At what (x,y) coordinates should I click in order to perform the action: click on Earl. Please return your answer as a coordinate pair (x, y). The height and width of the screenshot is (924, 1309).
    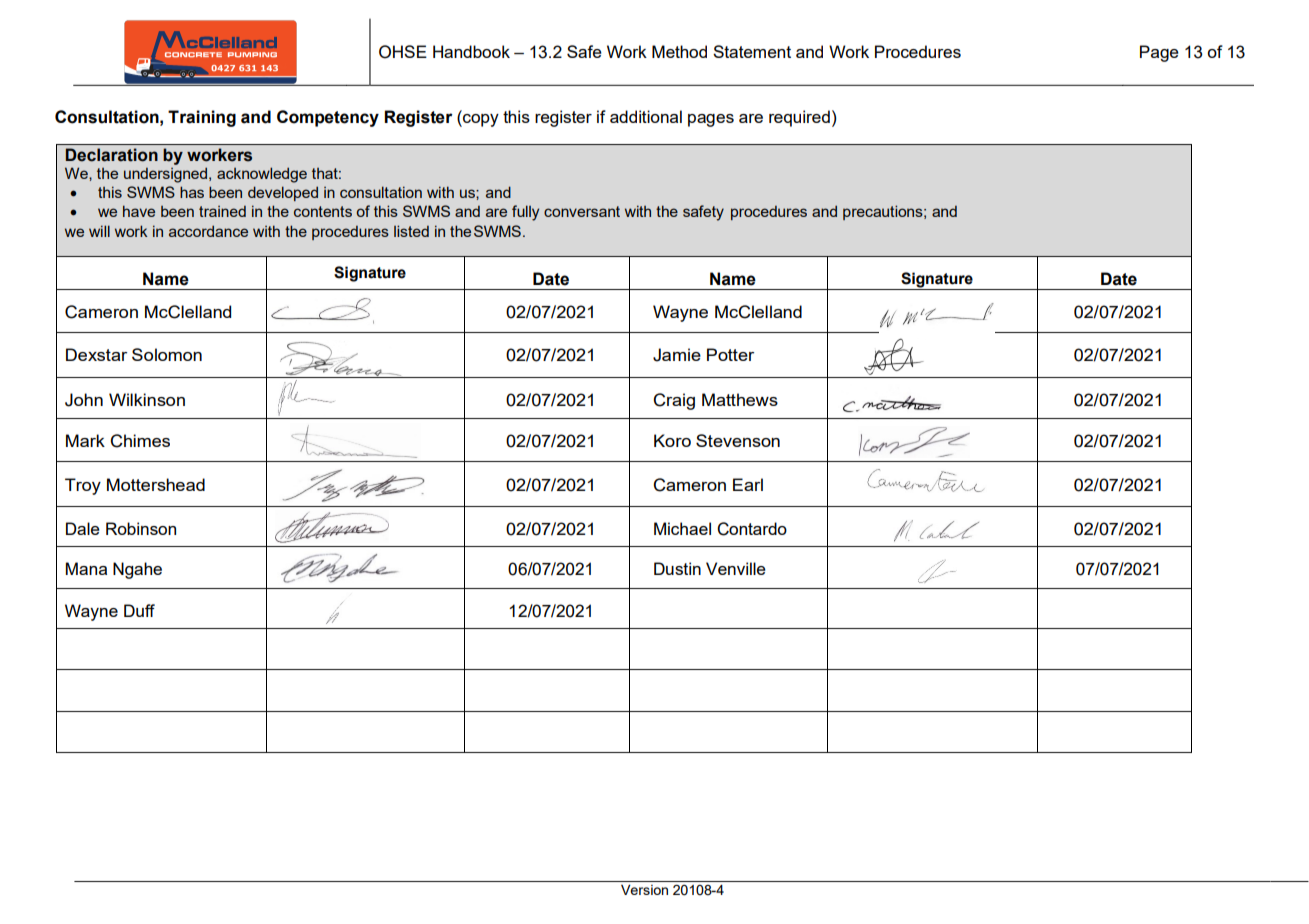
    Looking at the image, I should click on (748, 484).
